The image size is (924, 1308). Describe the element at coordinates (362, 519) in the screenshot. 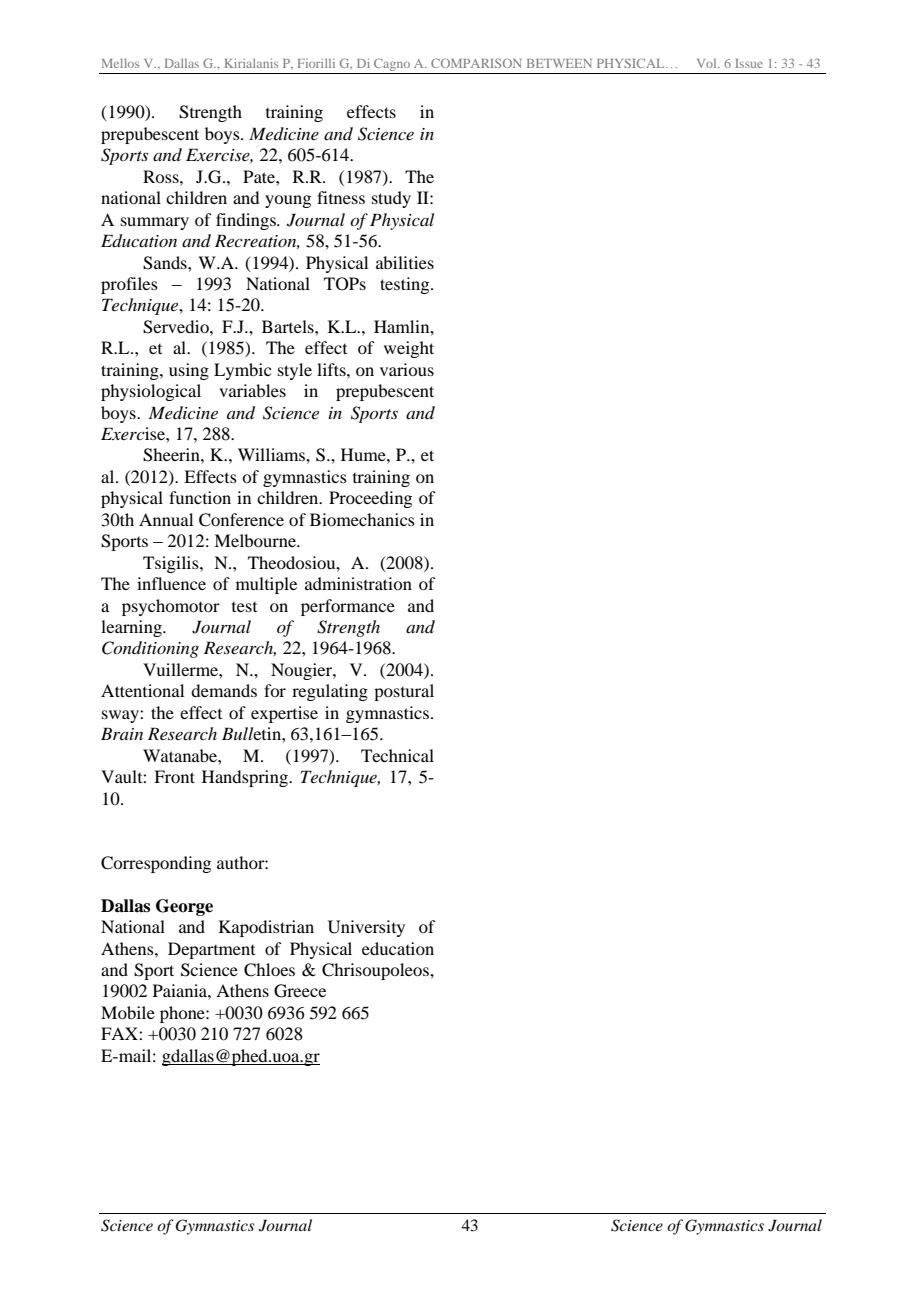

I see `Biomechanics` at that location.
